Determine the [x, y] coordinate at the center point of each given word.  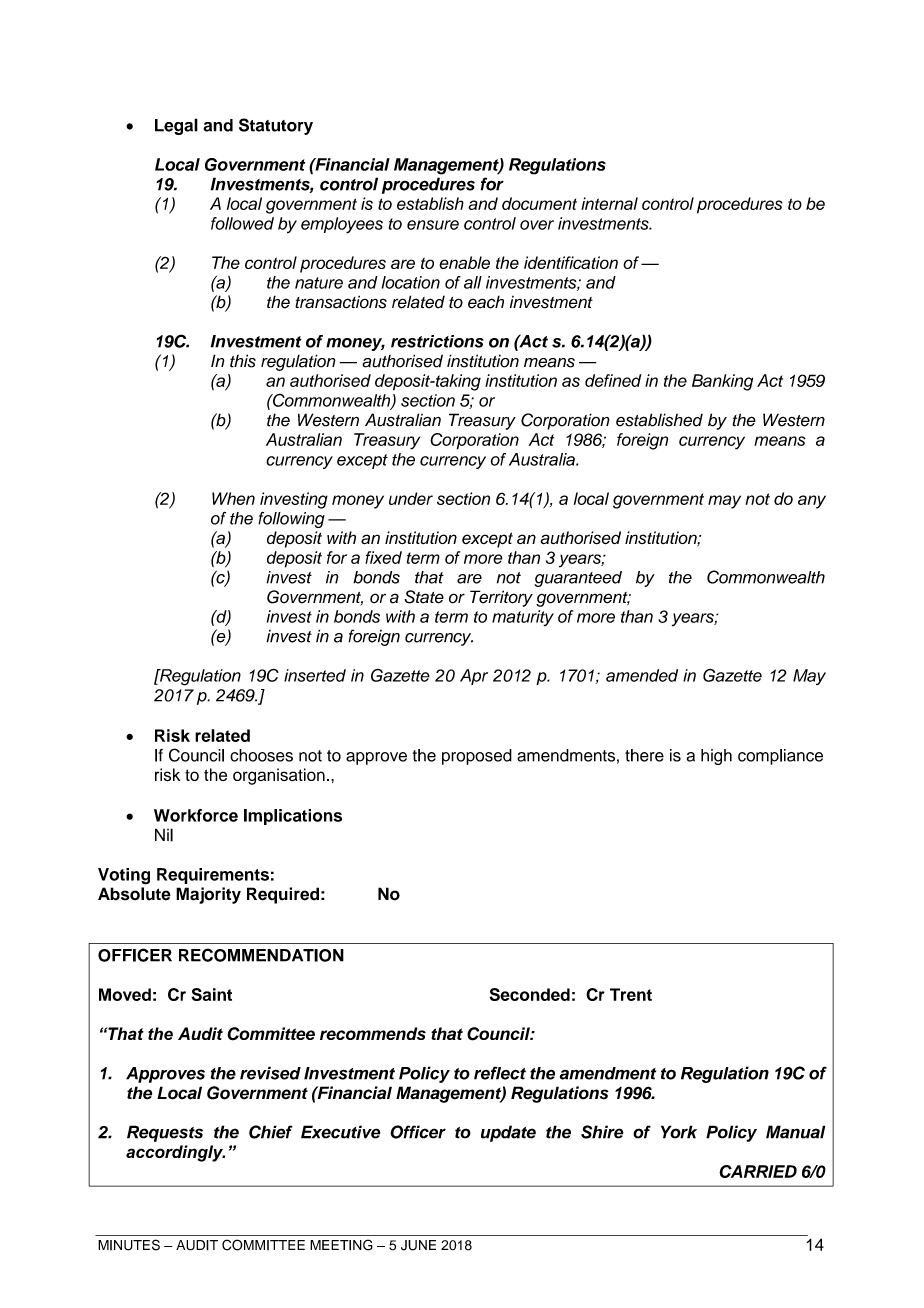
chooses [261, 755]
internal [609, 203]
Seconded [530, 994]
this [243, 361]
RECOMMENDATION [261, 955]
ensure [433, 225]
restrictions [437, 341]
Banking [722, 382]
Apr [474, 677]
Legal [176, 126]
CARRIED [758, 1171]
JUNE [418, 1245]
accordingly [175, 1153]
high [716, 757]
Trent [631, 994]
